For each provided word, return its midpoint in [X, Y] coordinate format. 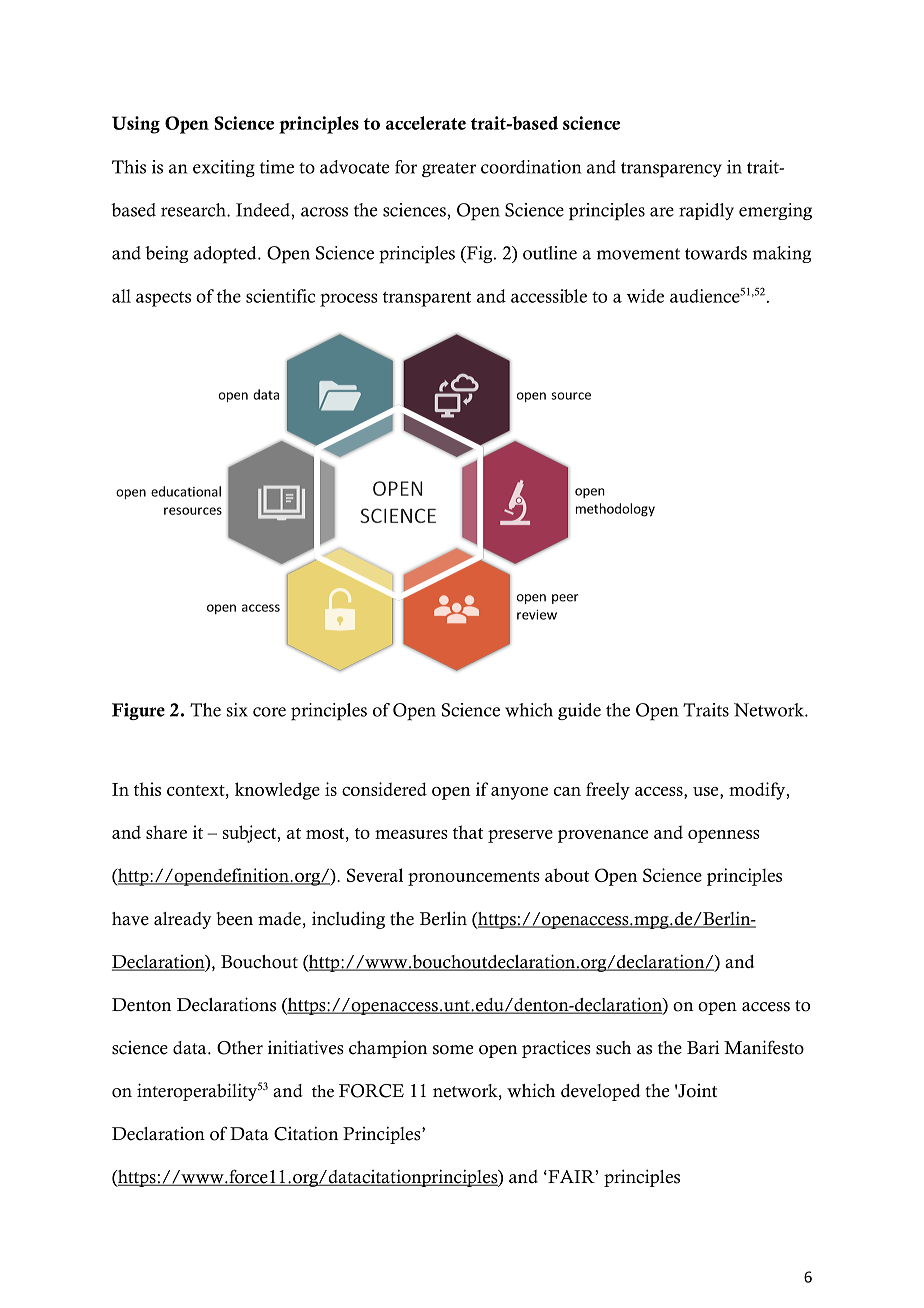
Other [240, 1048]
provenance [603, 836]
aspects [163, 299]
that [468, 832]
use [707, 791]
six [237, 710]
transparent [427, 299]
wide [645, 296]
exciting [224, 168]
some [453, 1050]
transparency [671, 170]
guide [579, 711]
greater [449, 169]
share [166, 832]
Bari [703, 1047]
